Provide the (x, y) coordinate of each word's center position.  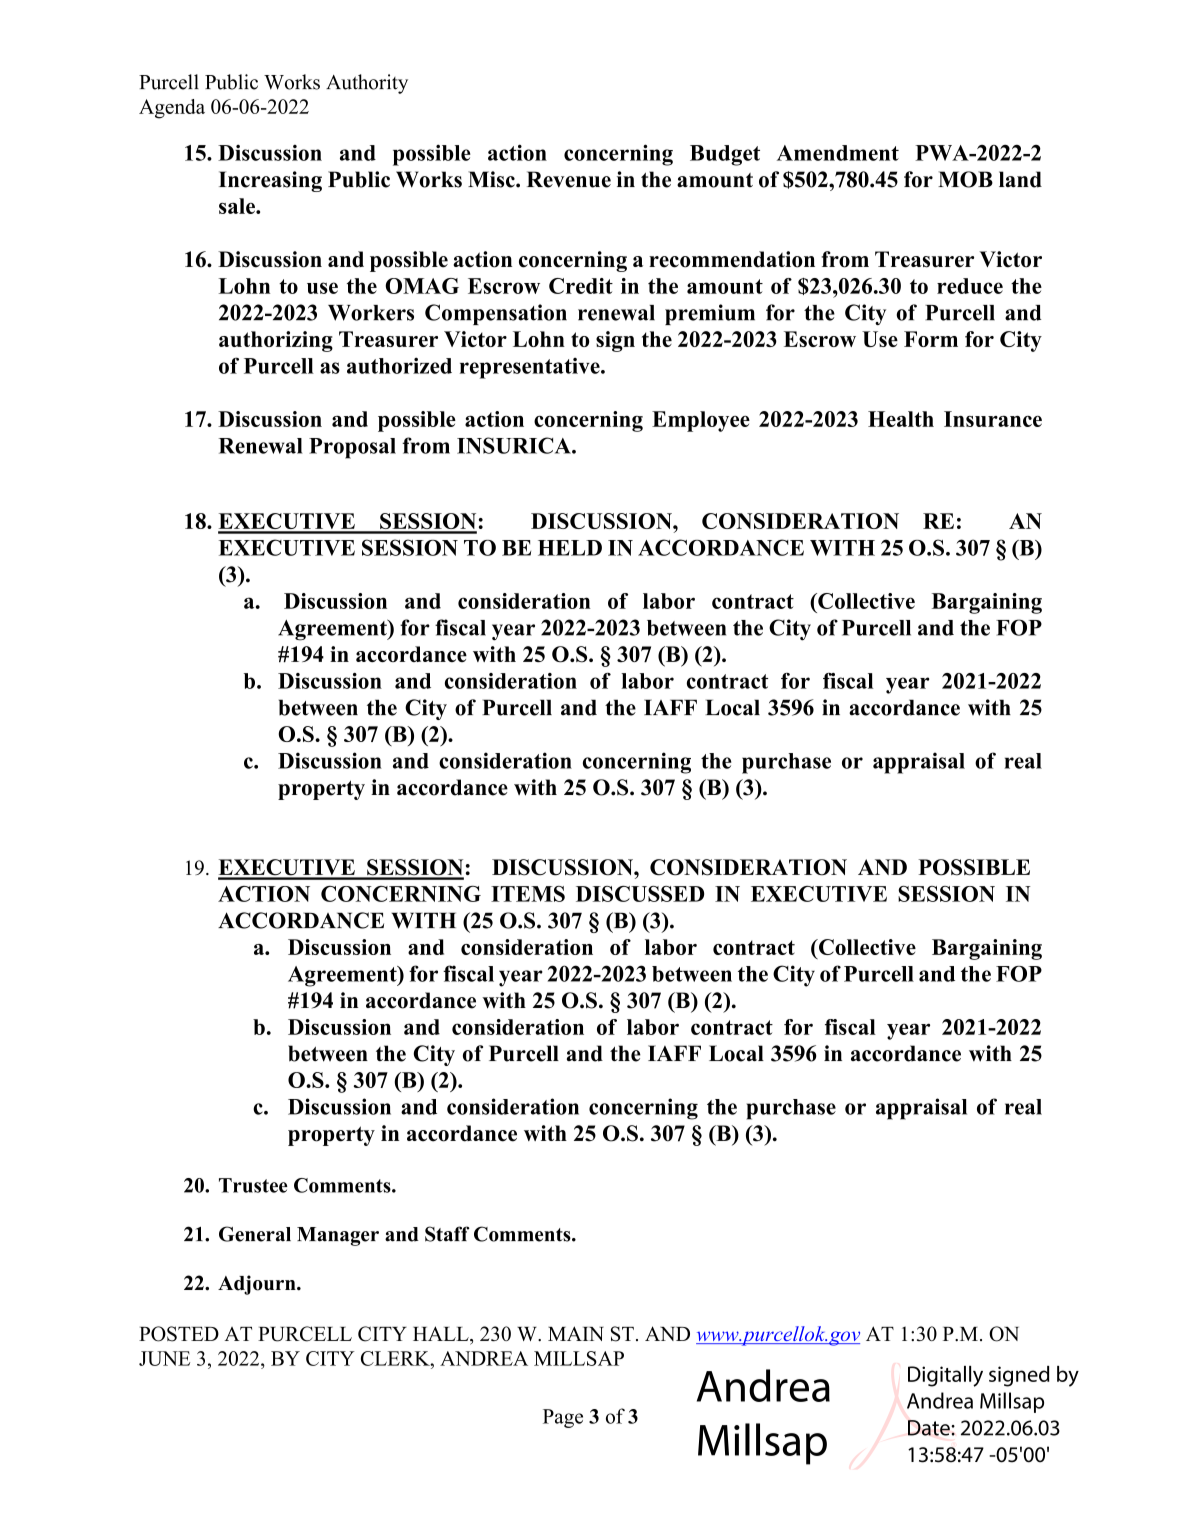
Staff (447, 1234)
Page (563, 1418)
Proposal (352, 448)
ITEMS (528, 894)
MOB (965, 179)
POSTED (179, 1334)
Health (901, 419)
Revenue (569, 179)
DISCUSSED (640, 894)
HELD (570, 548)
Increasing (270, 181)
